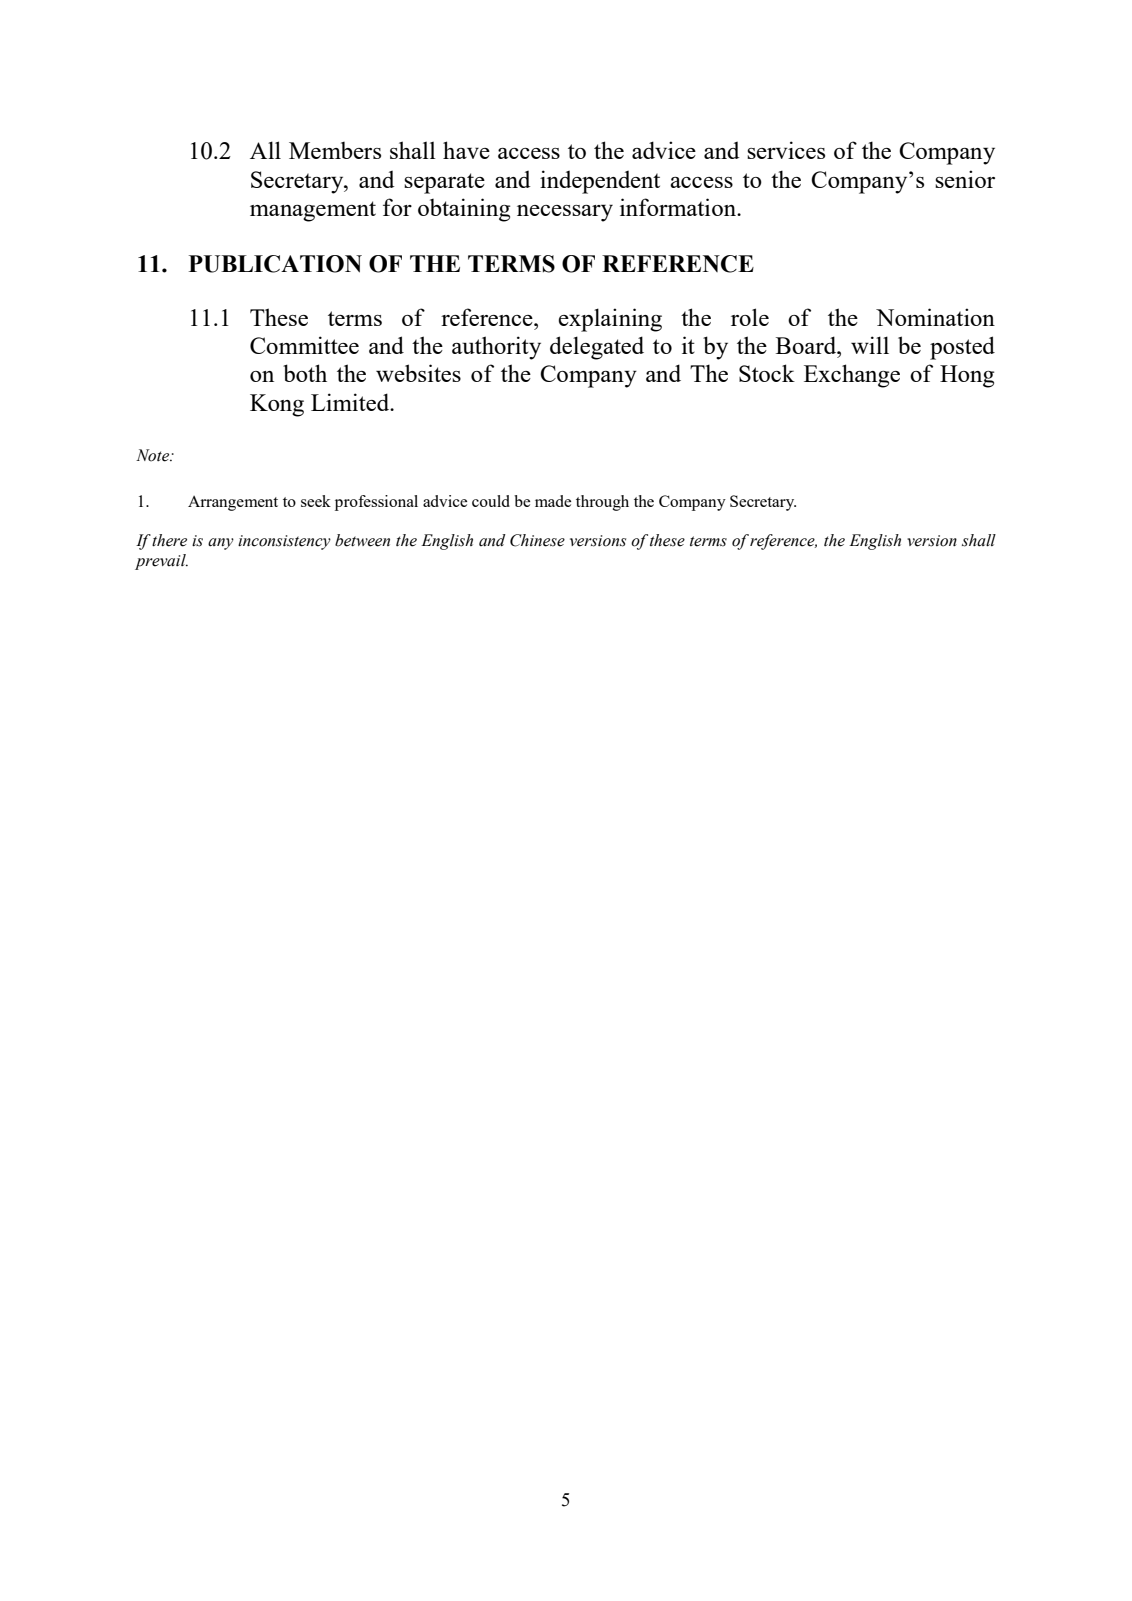 The height and width of the document is (1601, 1132). Describe the element at coordinates (870, 345) in the document. I see `will` at that location.
